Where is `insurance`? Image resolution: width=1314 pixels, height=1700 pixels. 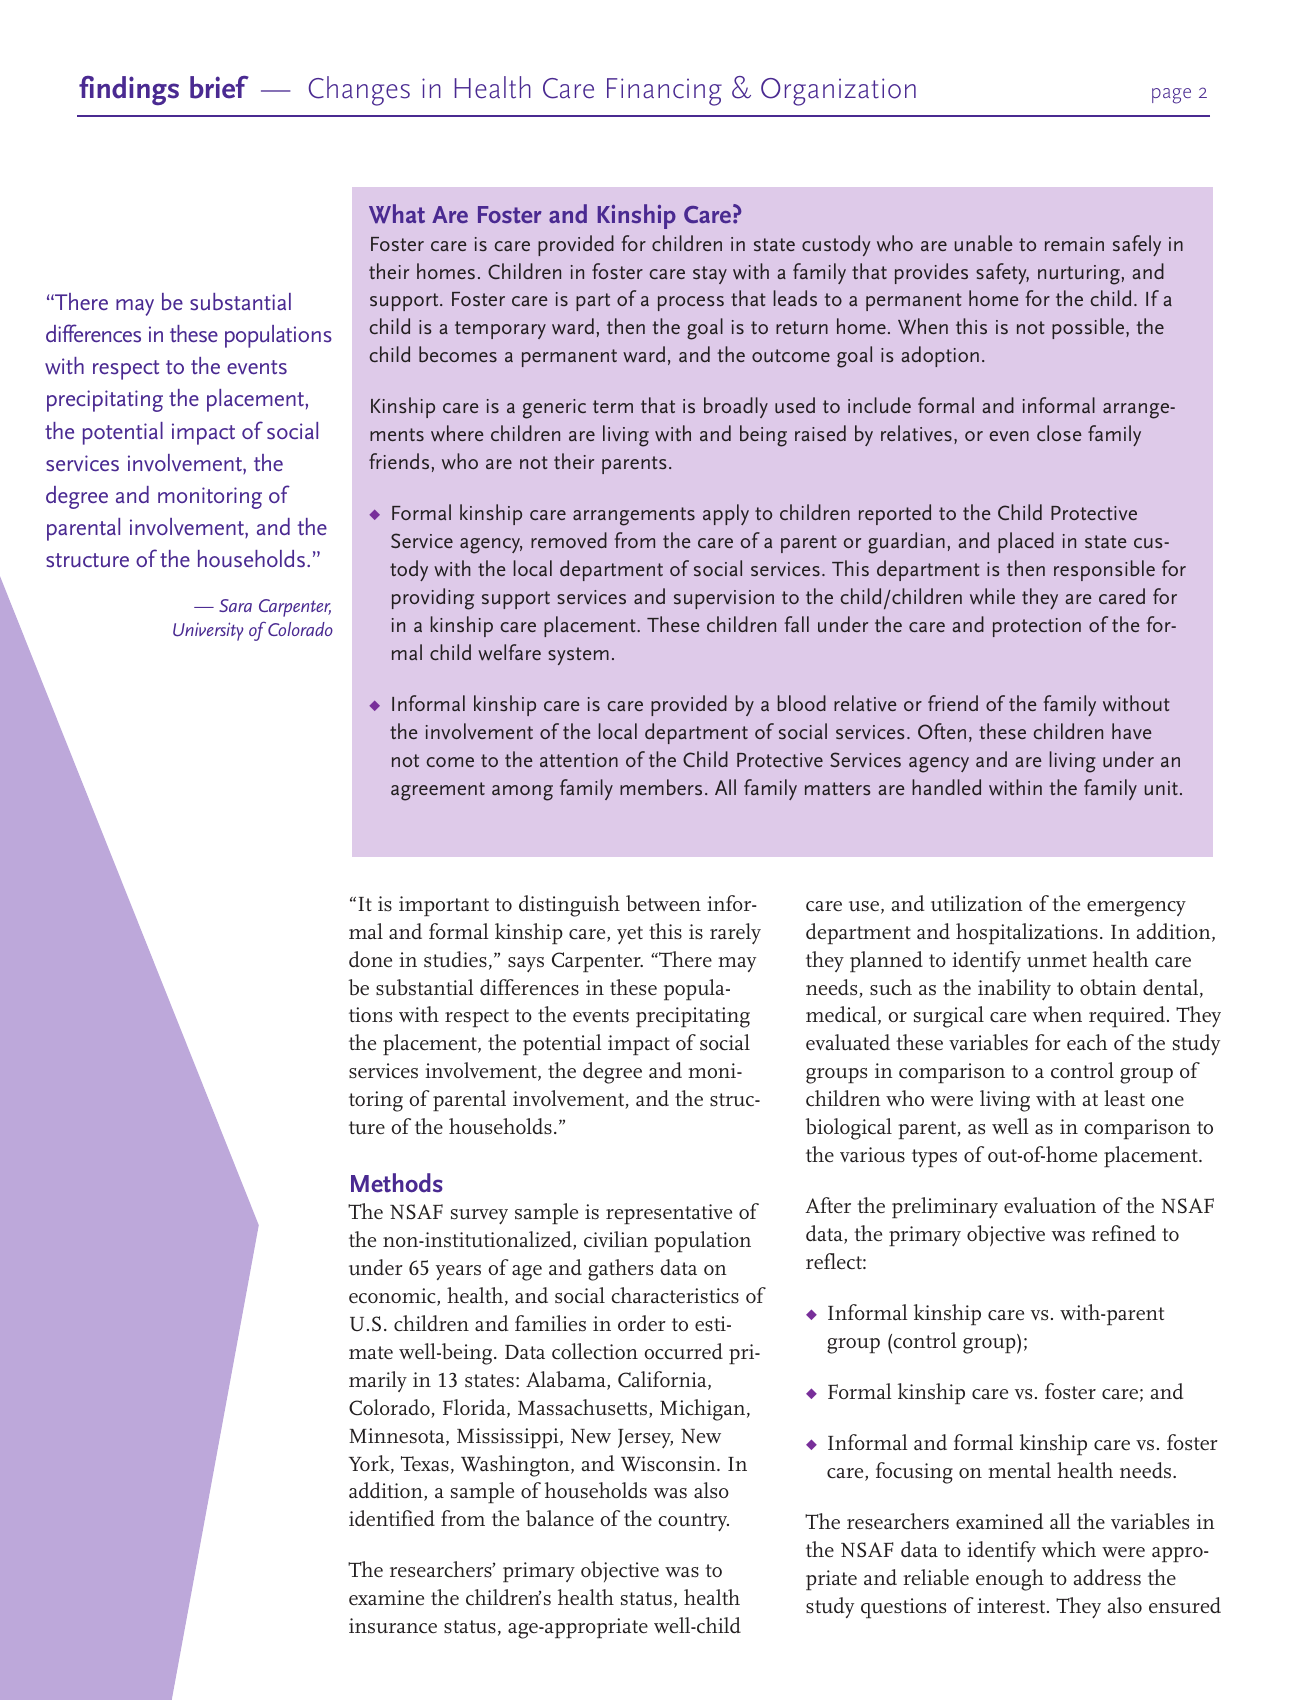
insurance is located at coordinates (393, 1626).
